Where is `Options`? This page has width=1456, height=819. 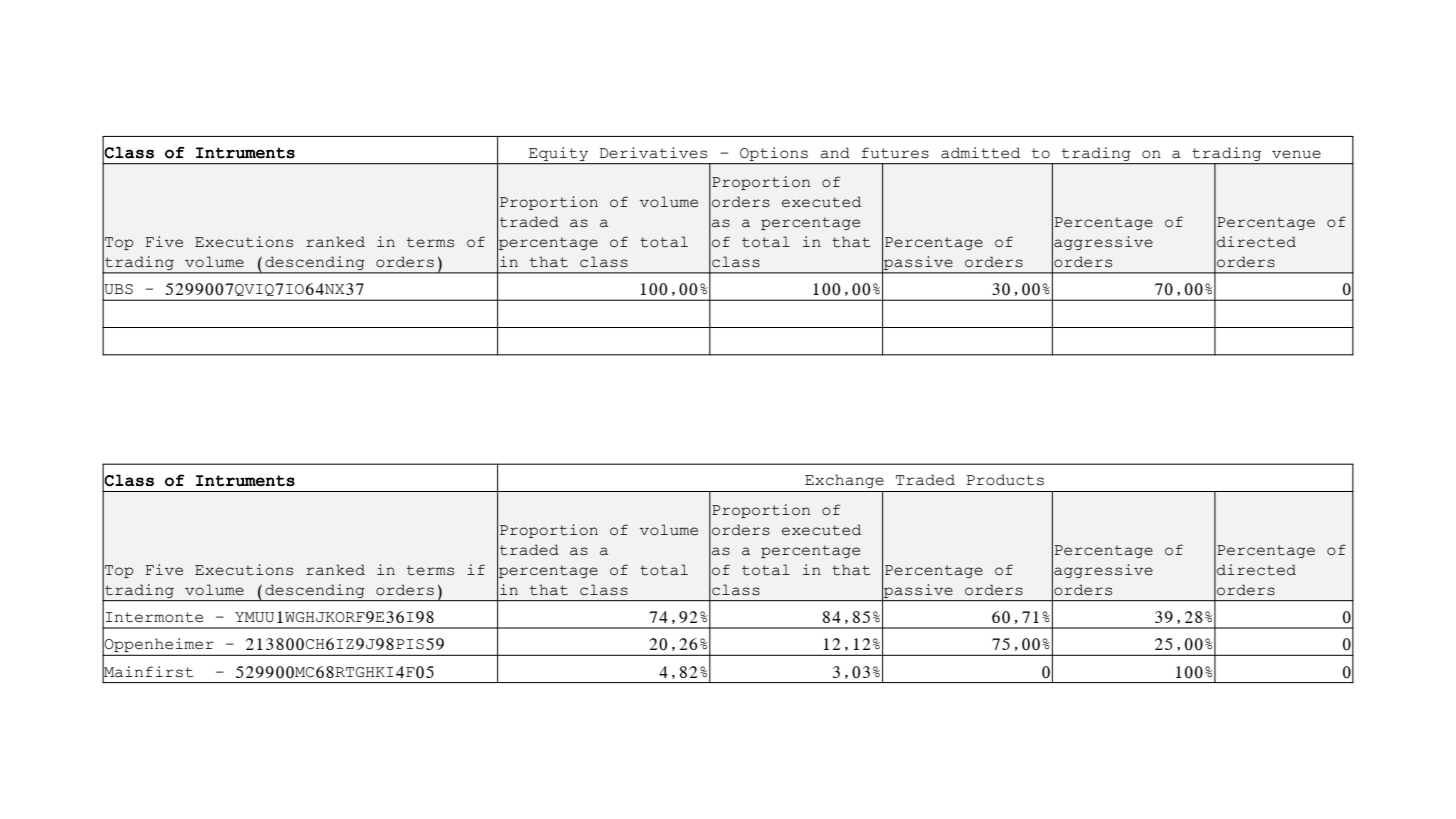
Options is located at coordinates (774, 154).
